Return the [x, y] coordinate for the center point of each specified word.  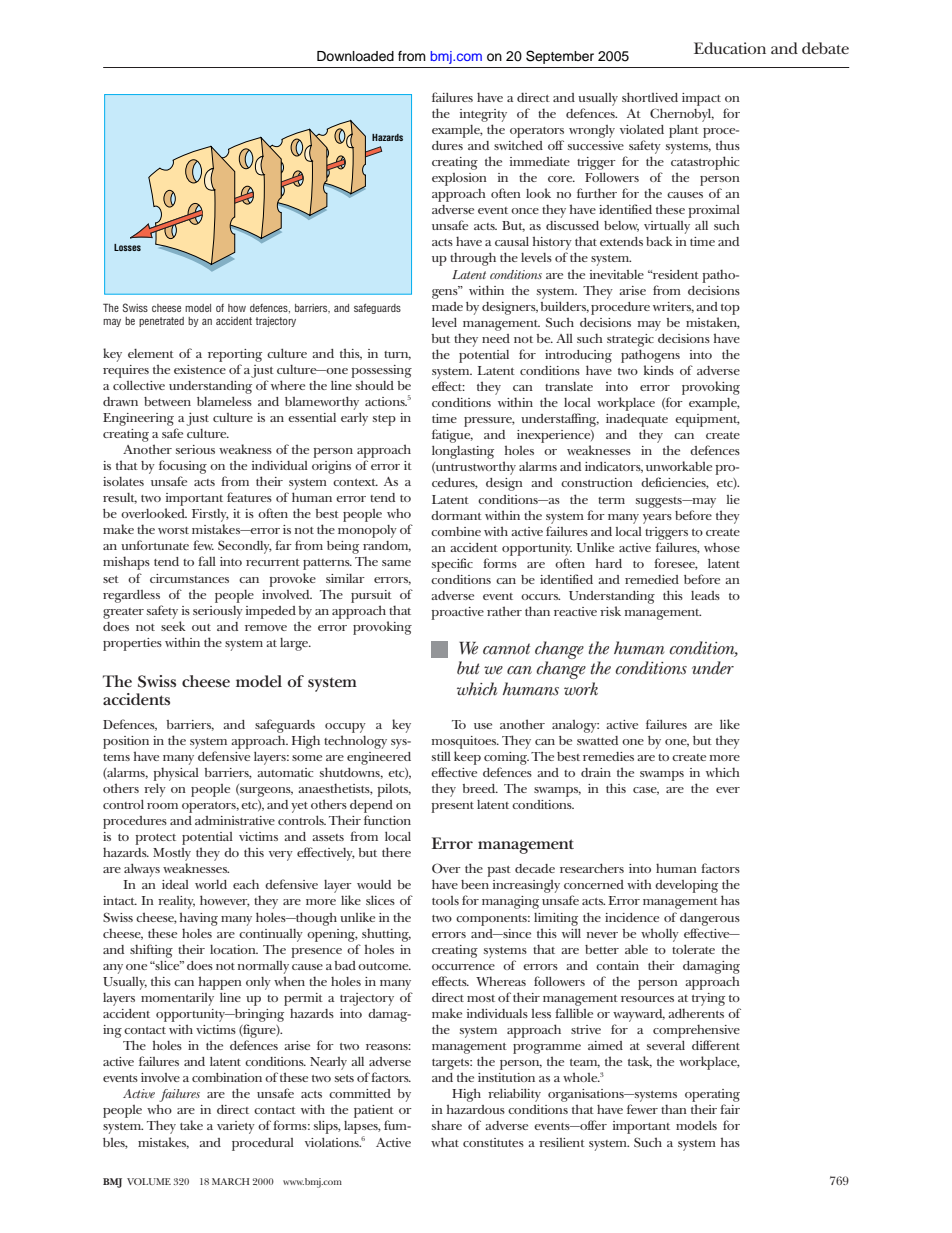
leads [705, 595]
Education [730, 48]
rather [504, 611]
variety [236, 1127]
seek [173, 626]
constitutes [493, 1142]
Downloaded [355, 56]
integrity [483, 115]
